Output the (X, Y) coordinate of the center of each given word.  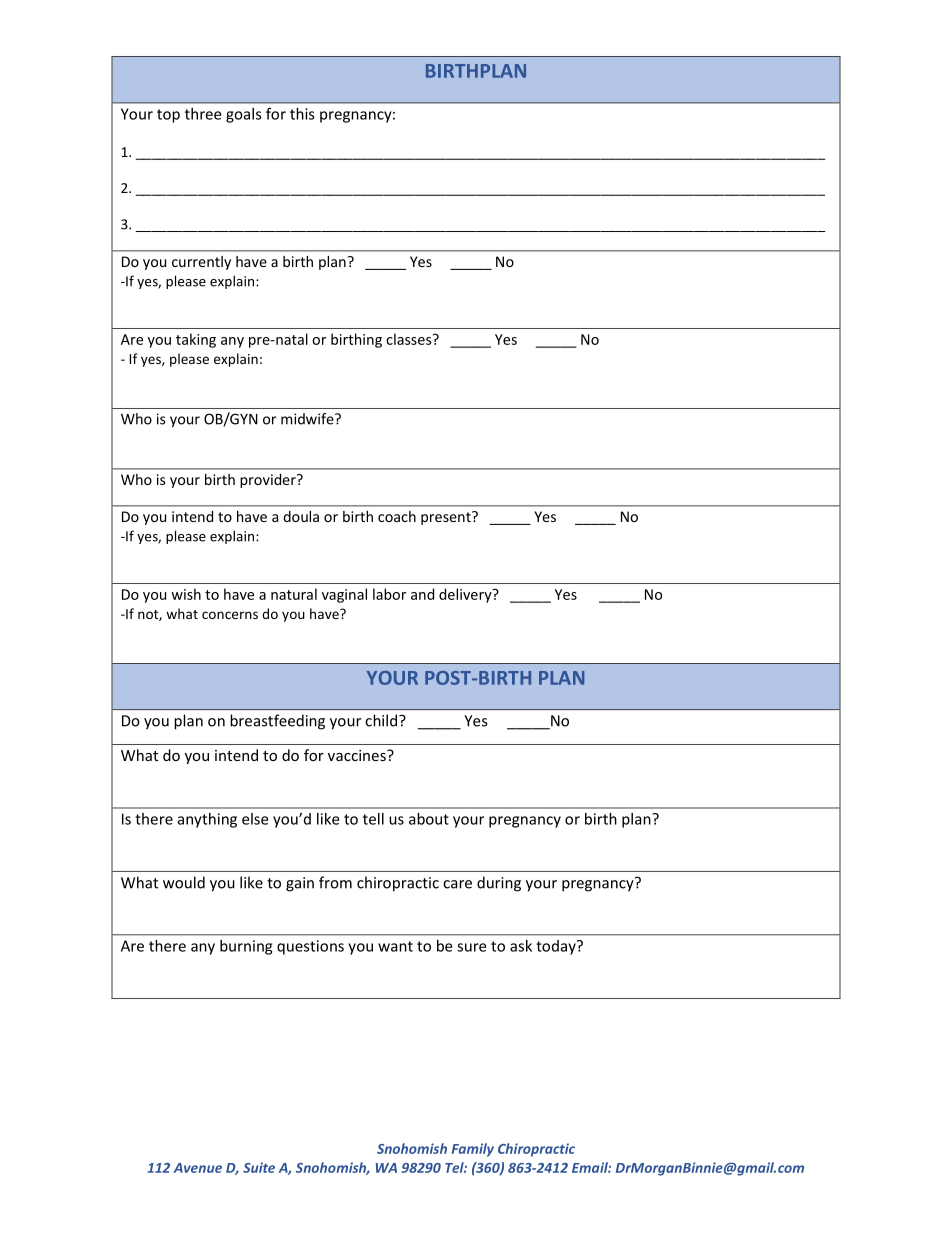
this (302, 114)
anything (207, 820)
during (499, 884)
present (447, 518)
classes (410, 339)
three (203, 114)
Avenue (198, 1168)
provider (269, 481)
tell (373, 819)
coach (397, 516)
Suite (259, 1167)
